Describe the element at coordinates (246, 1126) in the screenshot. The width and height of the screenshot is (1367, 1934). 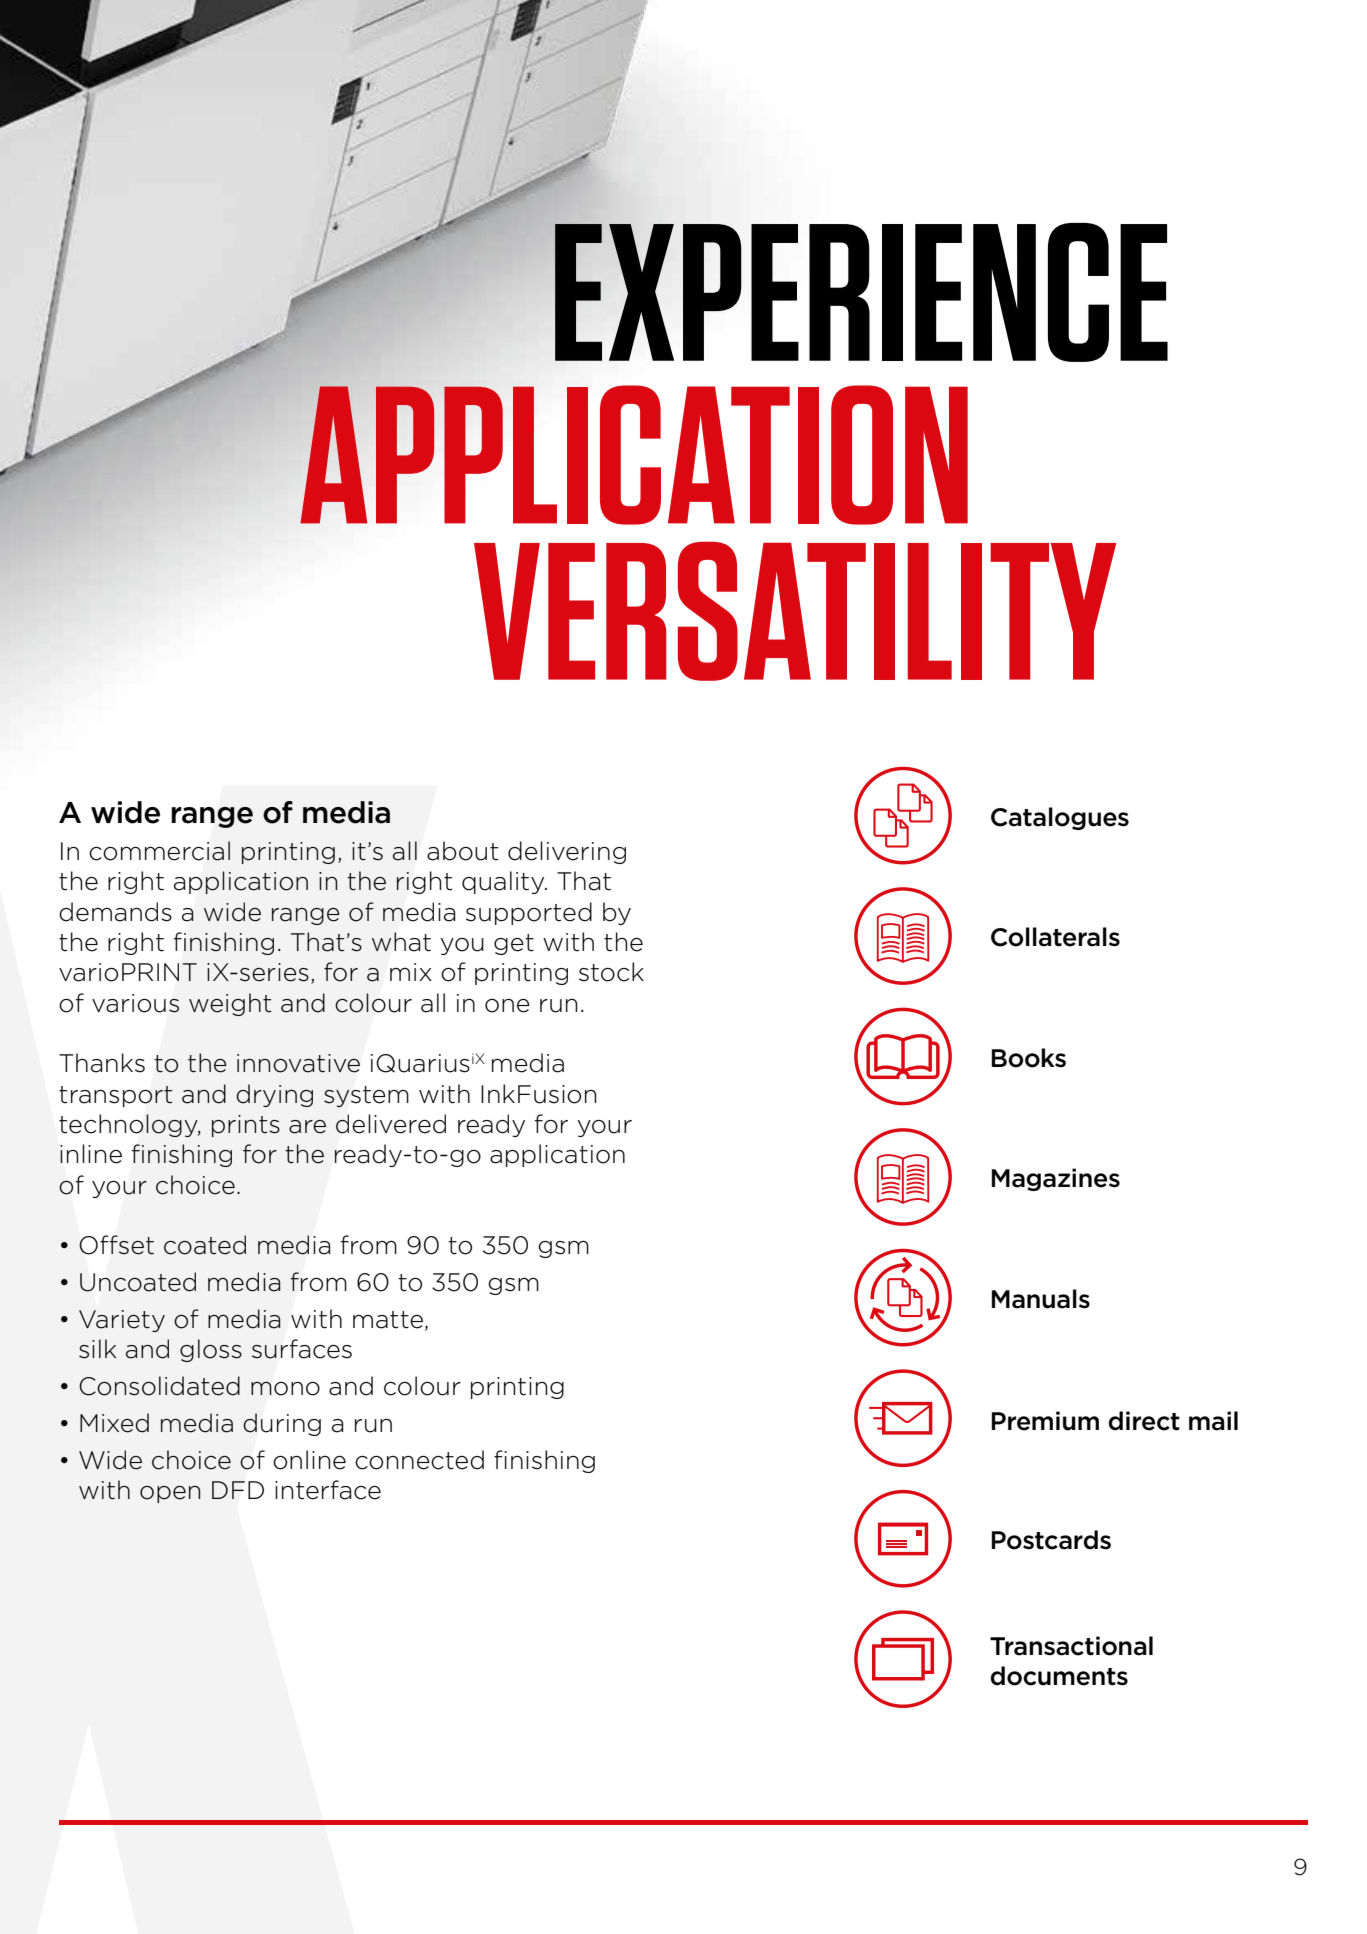
I see `prints` at that location.
